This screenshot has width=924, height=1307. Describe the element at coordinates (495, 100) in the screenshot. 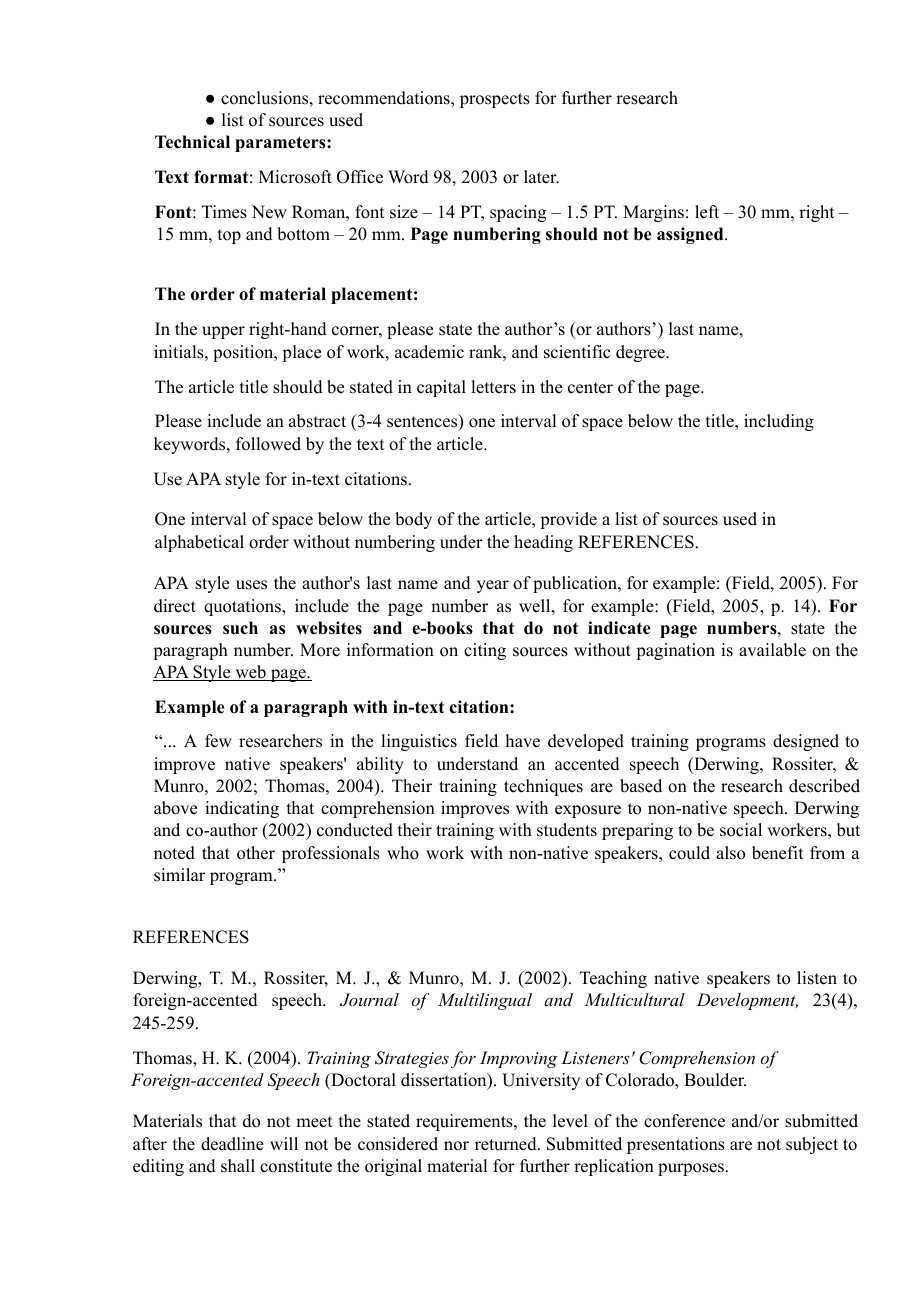

I see `prospects` at that location.
